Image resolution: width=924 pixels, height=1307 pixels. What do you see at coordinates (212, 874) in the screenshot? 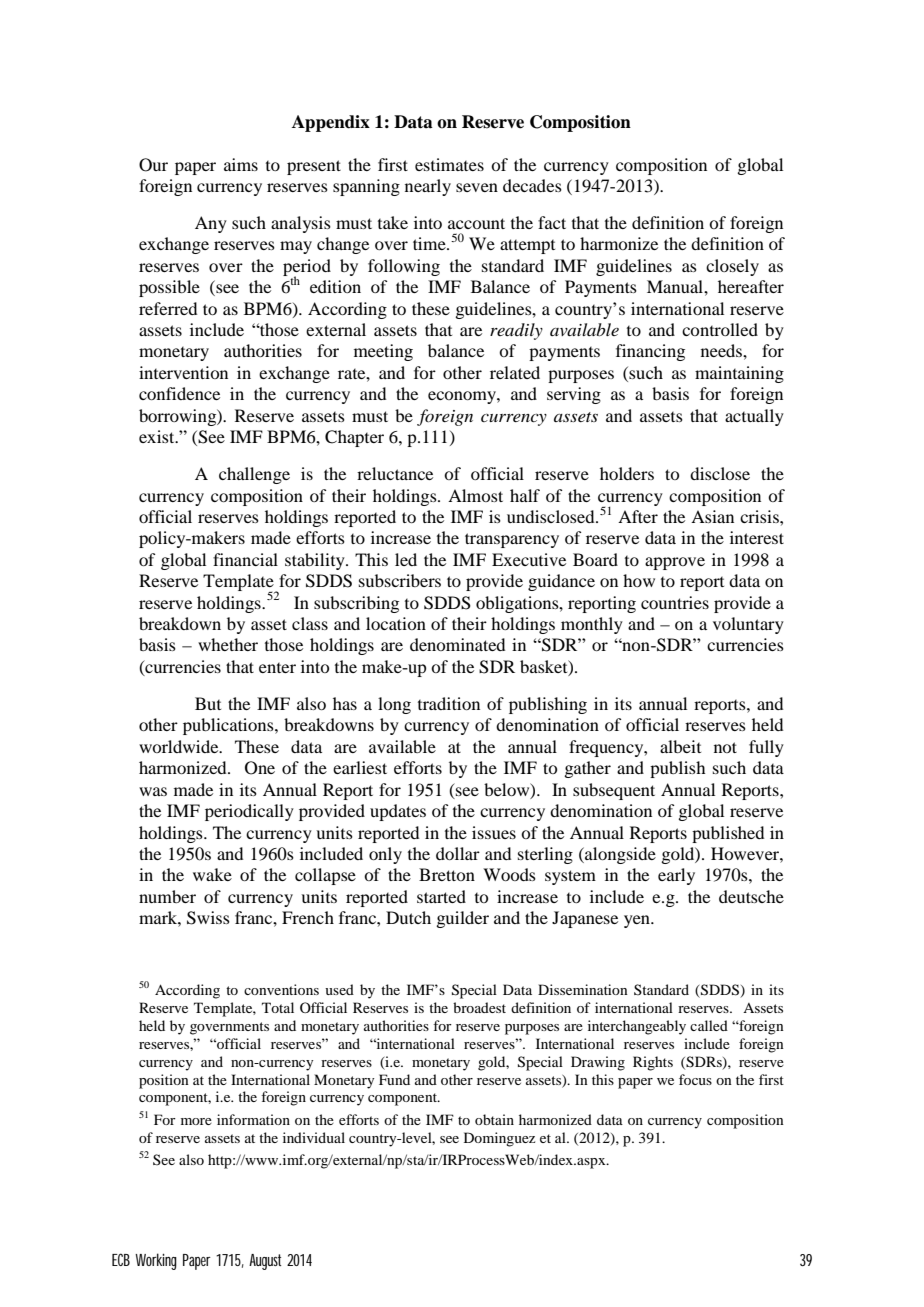
I see `wake` at bounding box center [212, 874].
